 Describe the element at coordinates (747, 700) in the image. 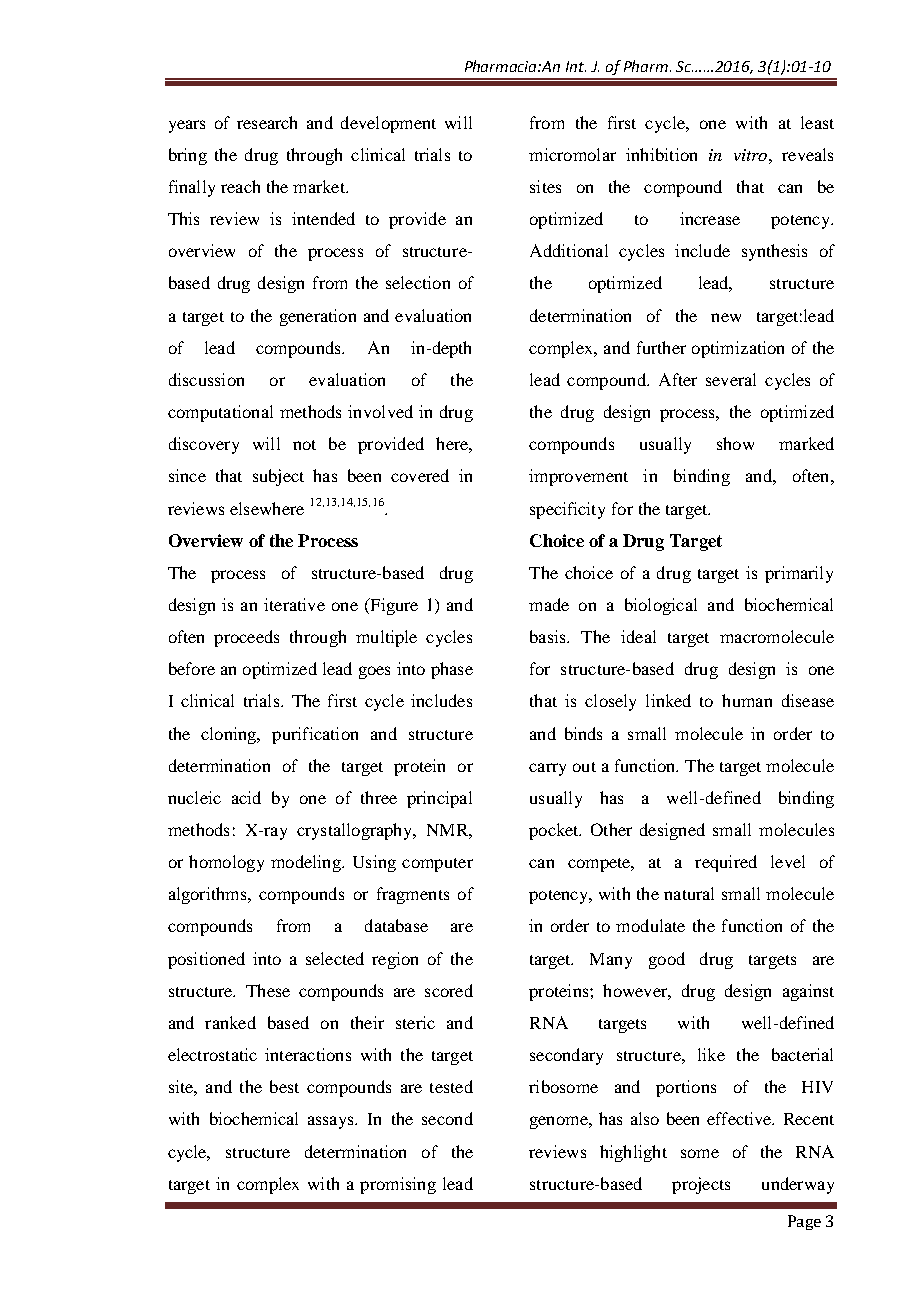

I see `human` at that location.
